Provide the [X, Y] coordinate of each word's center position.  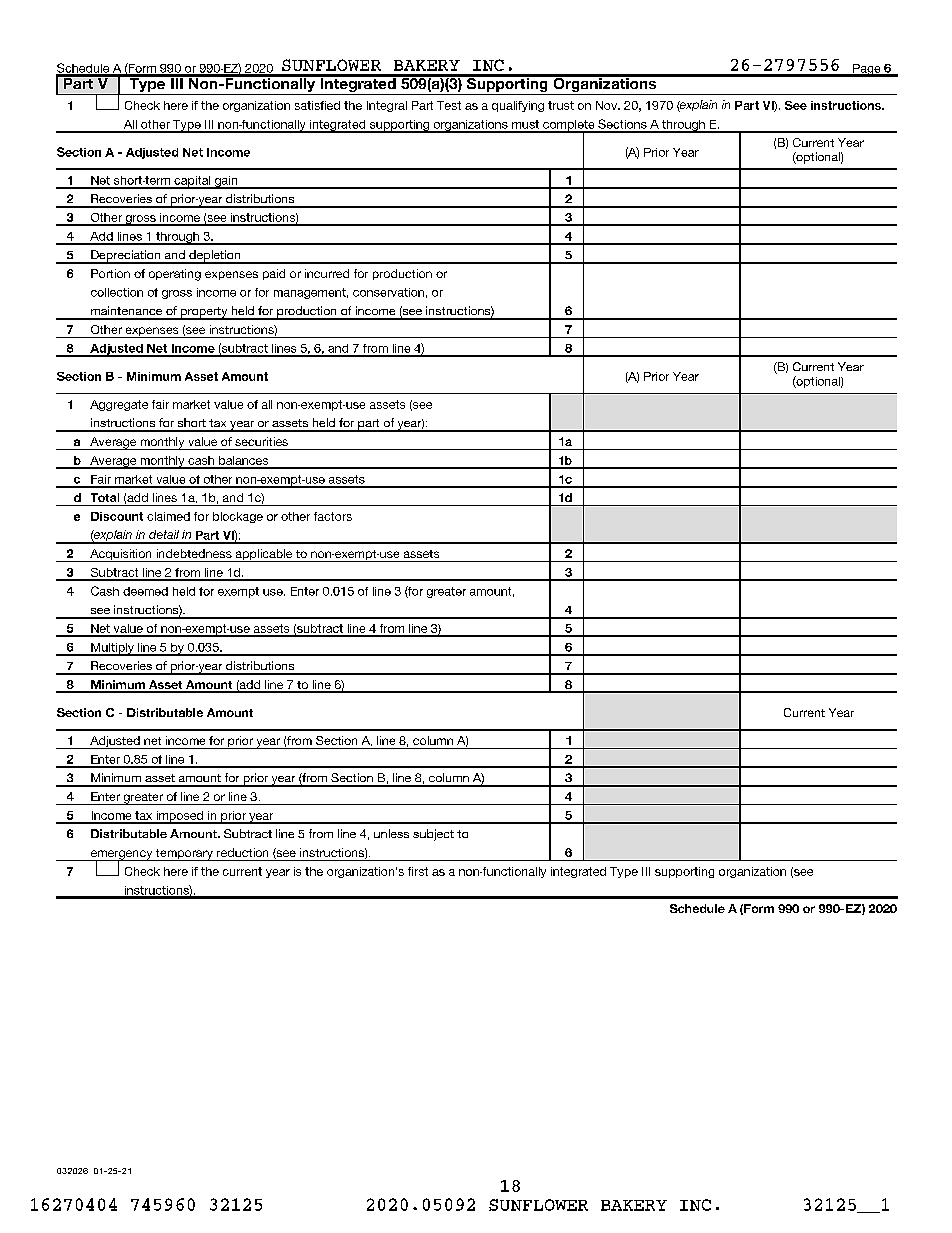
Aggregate [119, 405]
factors [333, 516]
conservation [388, 292]
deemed [145, 591]
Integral [387, 106]
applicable [264, 555]
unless [391, 833]
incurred [327, 273]
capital [192, 182]
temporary [184, 855]
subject [433, 835]
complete [569, 126]
